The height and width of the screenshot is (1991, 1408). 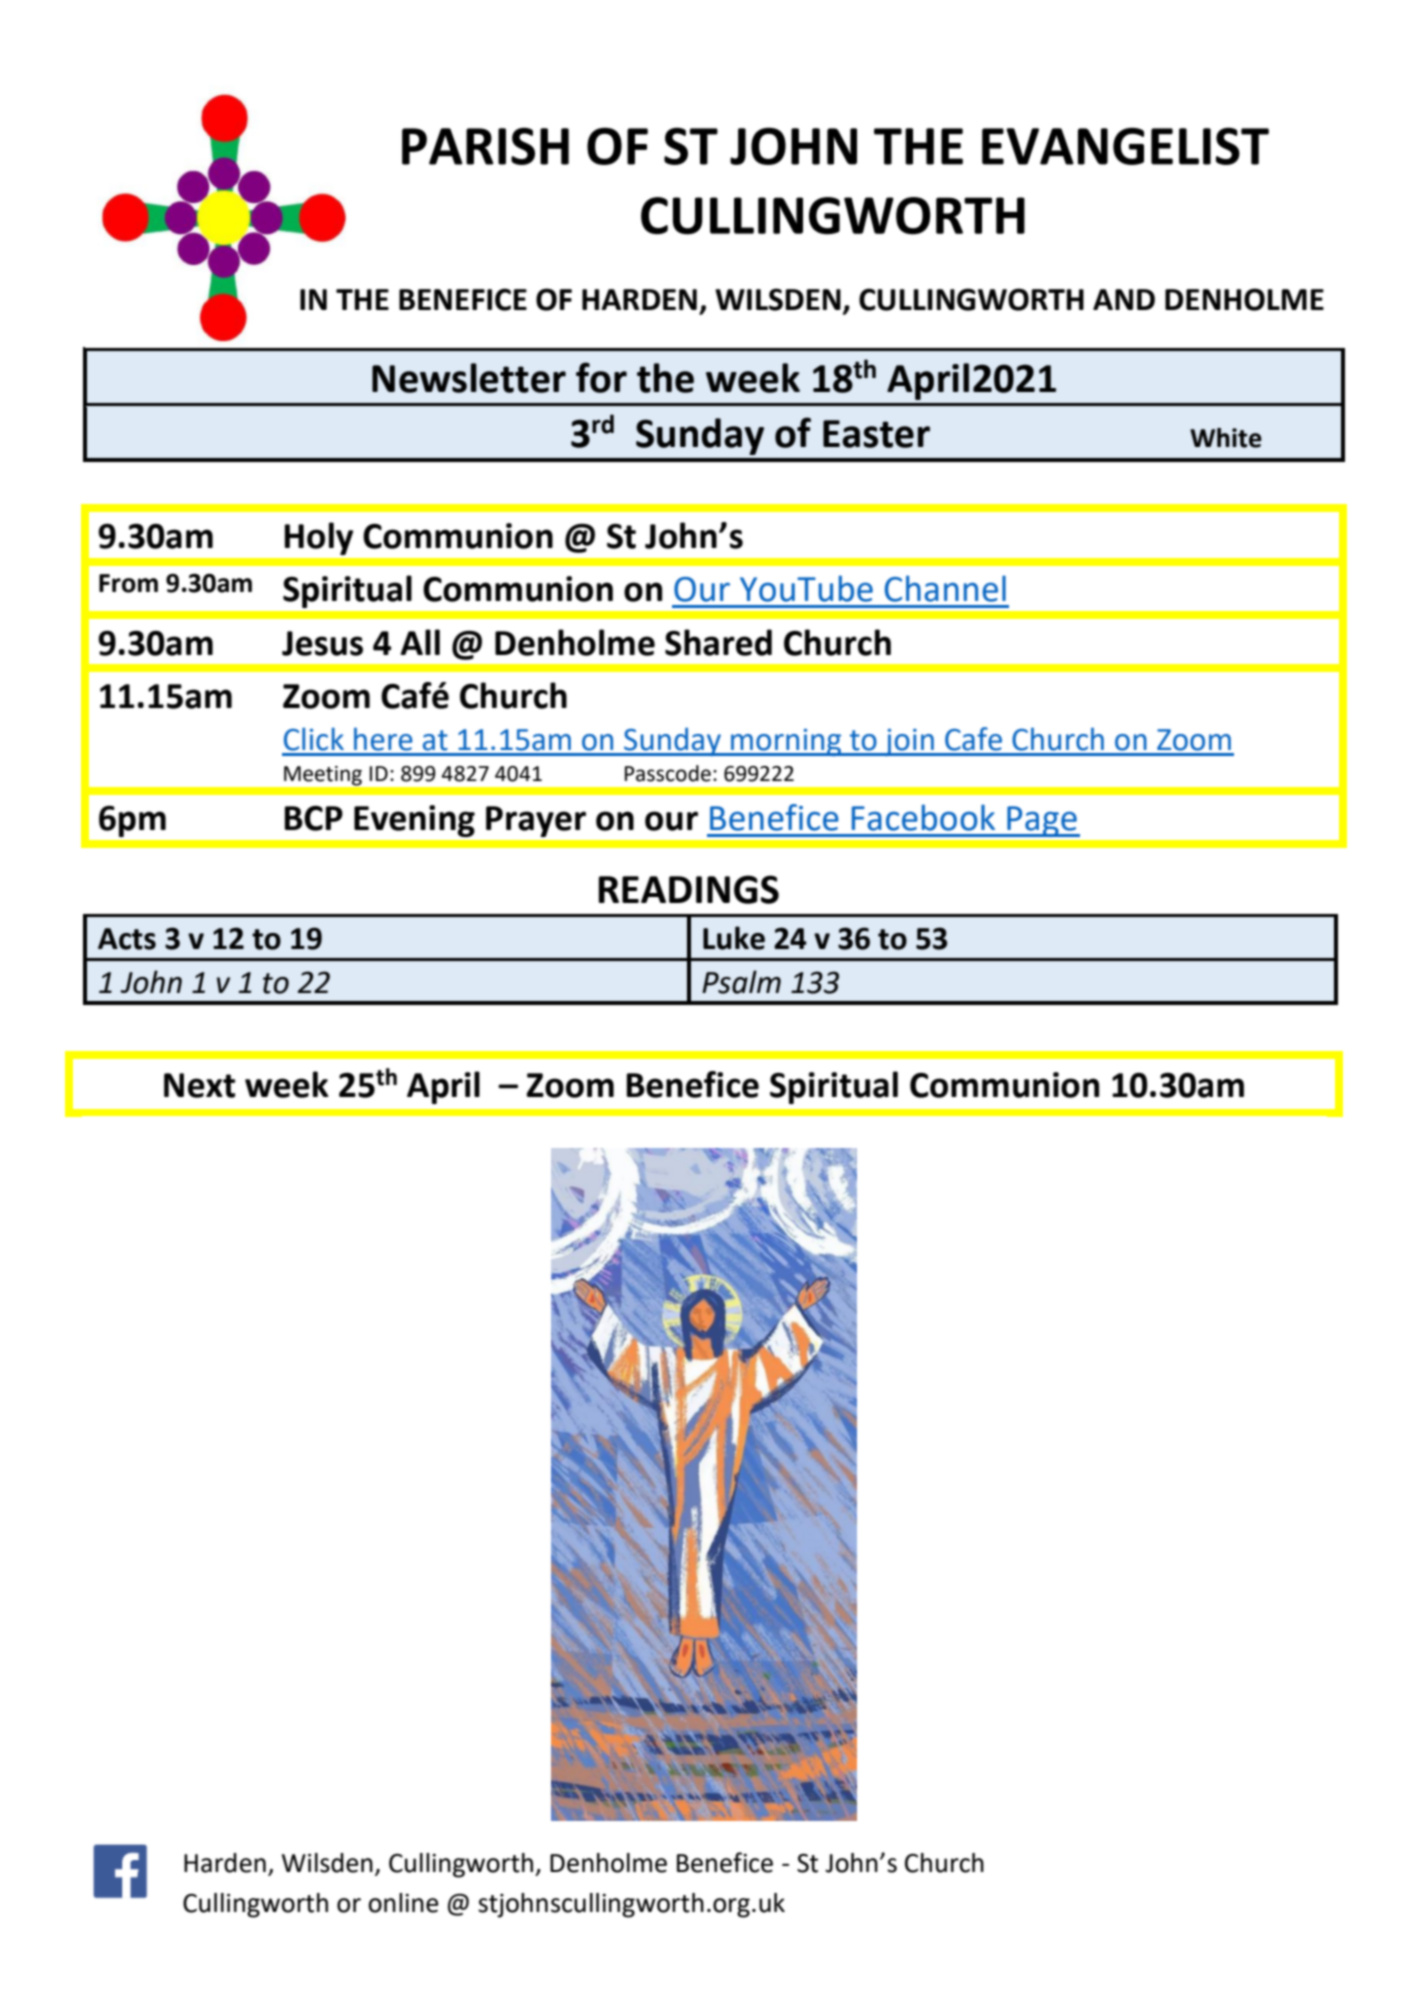 What do you see at coordinates (601, 377) in the screenshot?
I see `for` at bounding box center [601, 377].
